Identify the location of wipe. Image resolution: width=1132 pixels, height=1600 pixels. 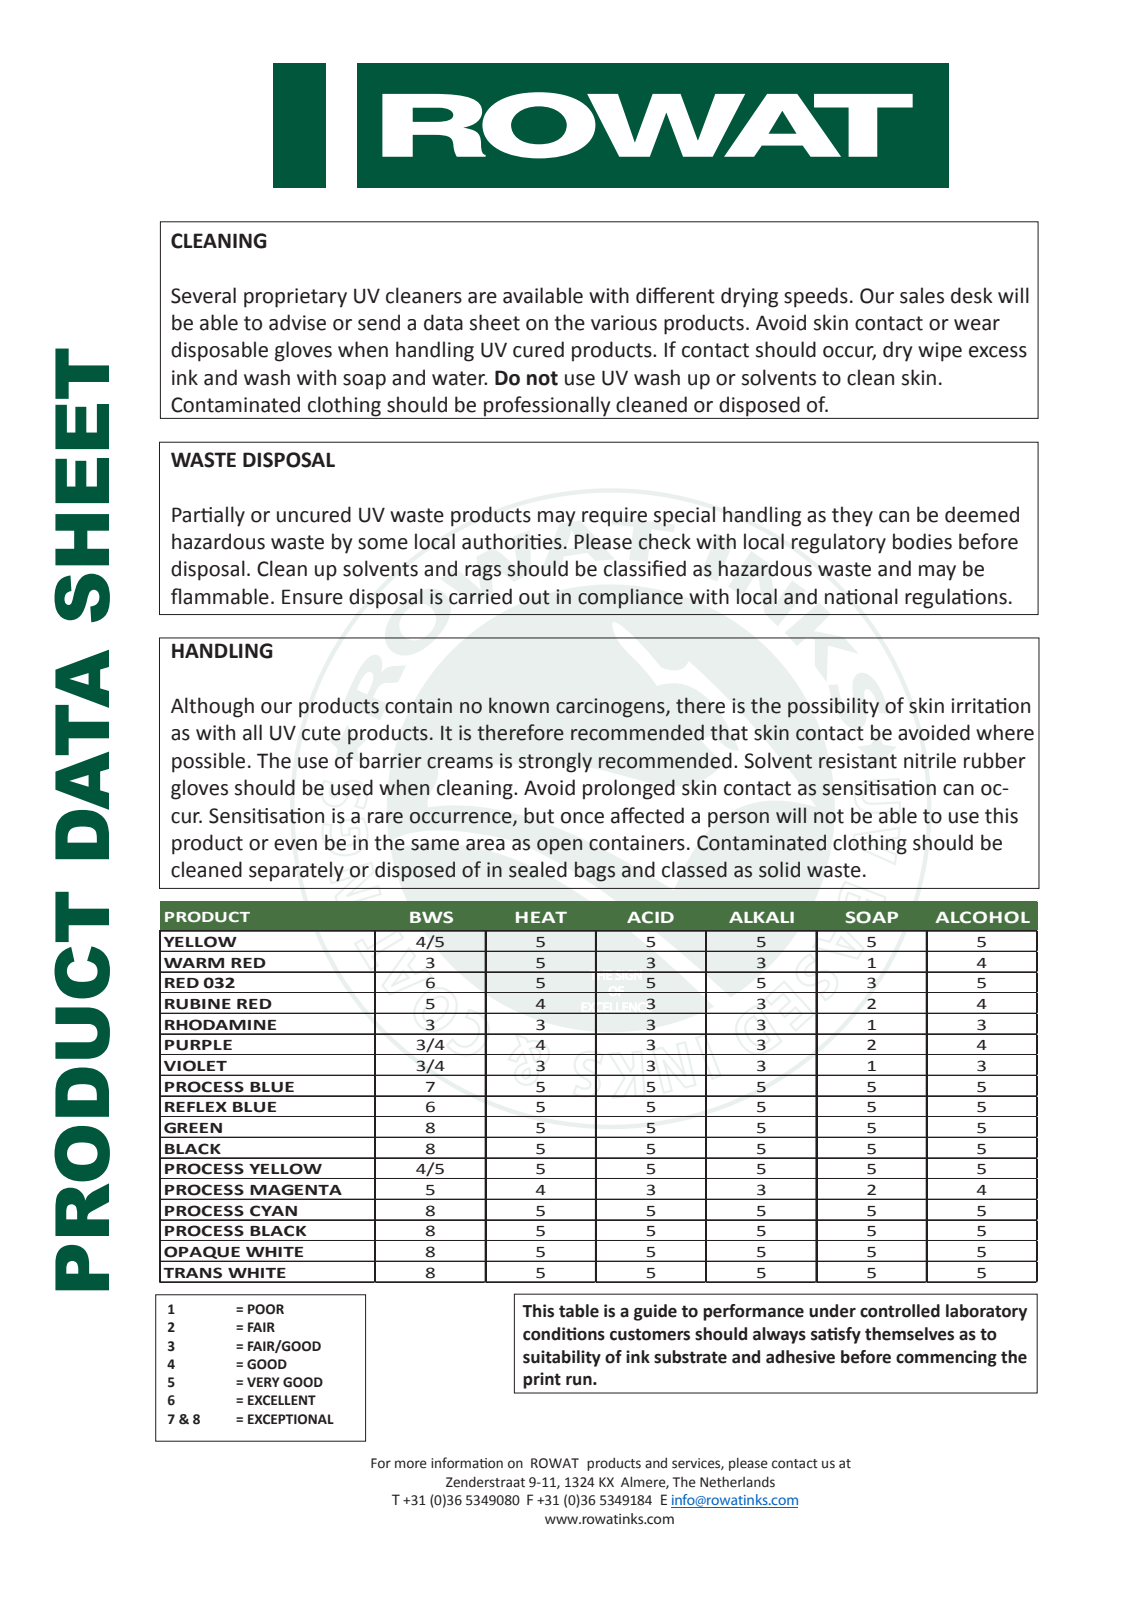
(940, 352).
